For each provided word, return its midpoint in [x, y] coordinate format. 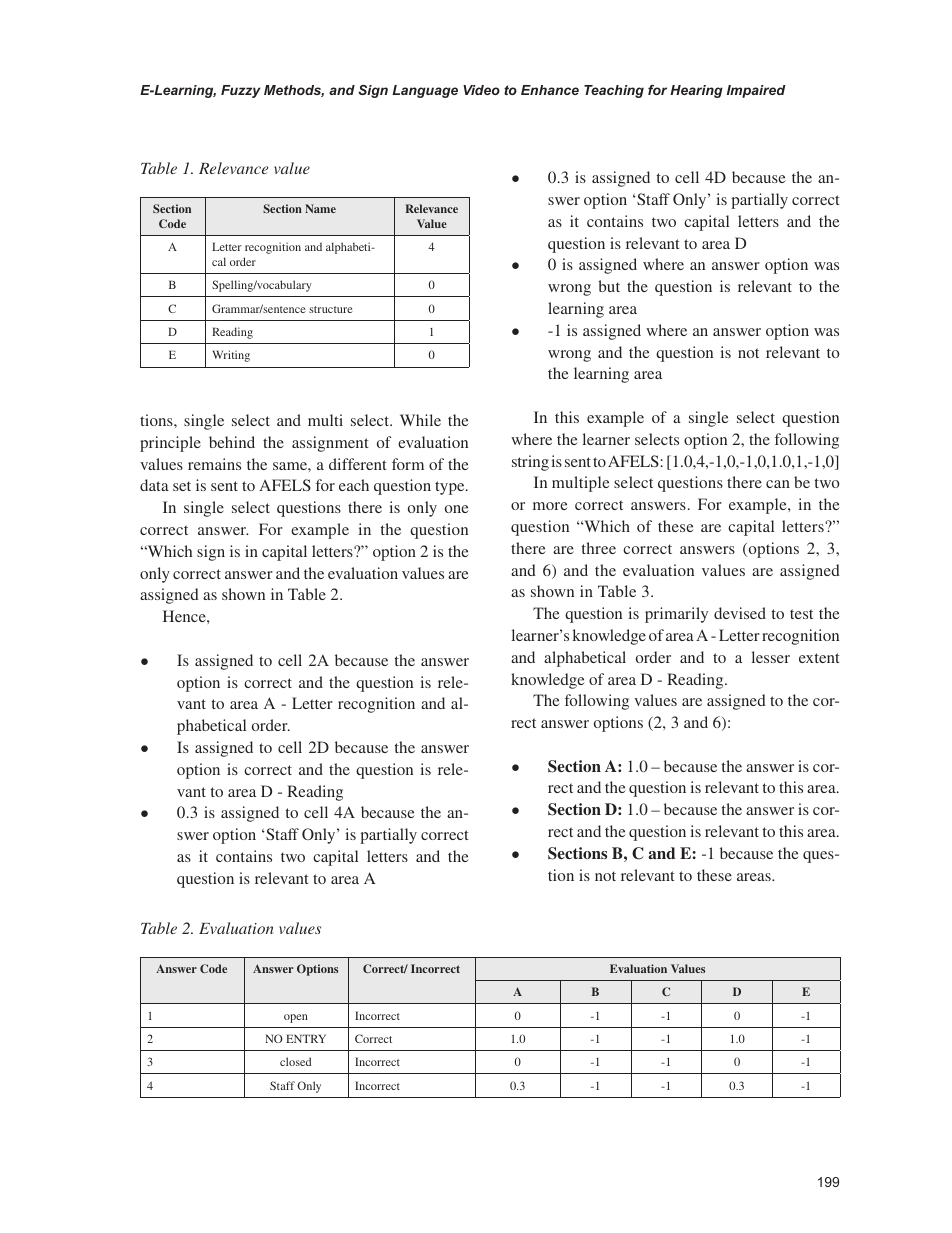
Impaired [756, 91]
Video [481, 90]
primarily [676, 615]
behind [232, 442]
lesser [771, 657]
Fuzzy [241, 91]
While [420, 420]
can [778, 484]
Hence [185, 616]
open [296, 1018]
